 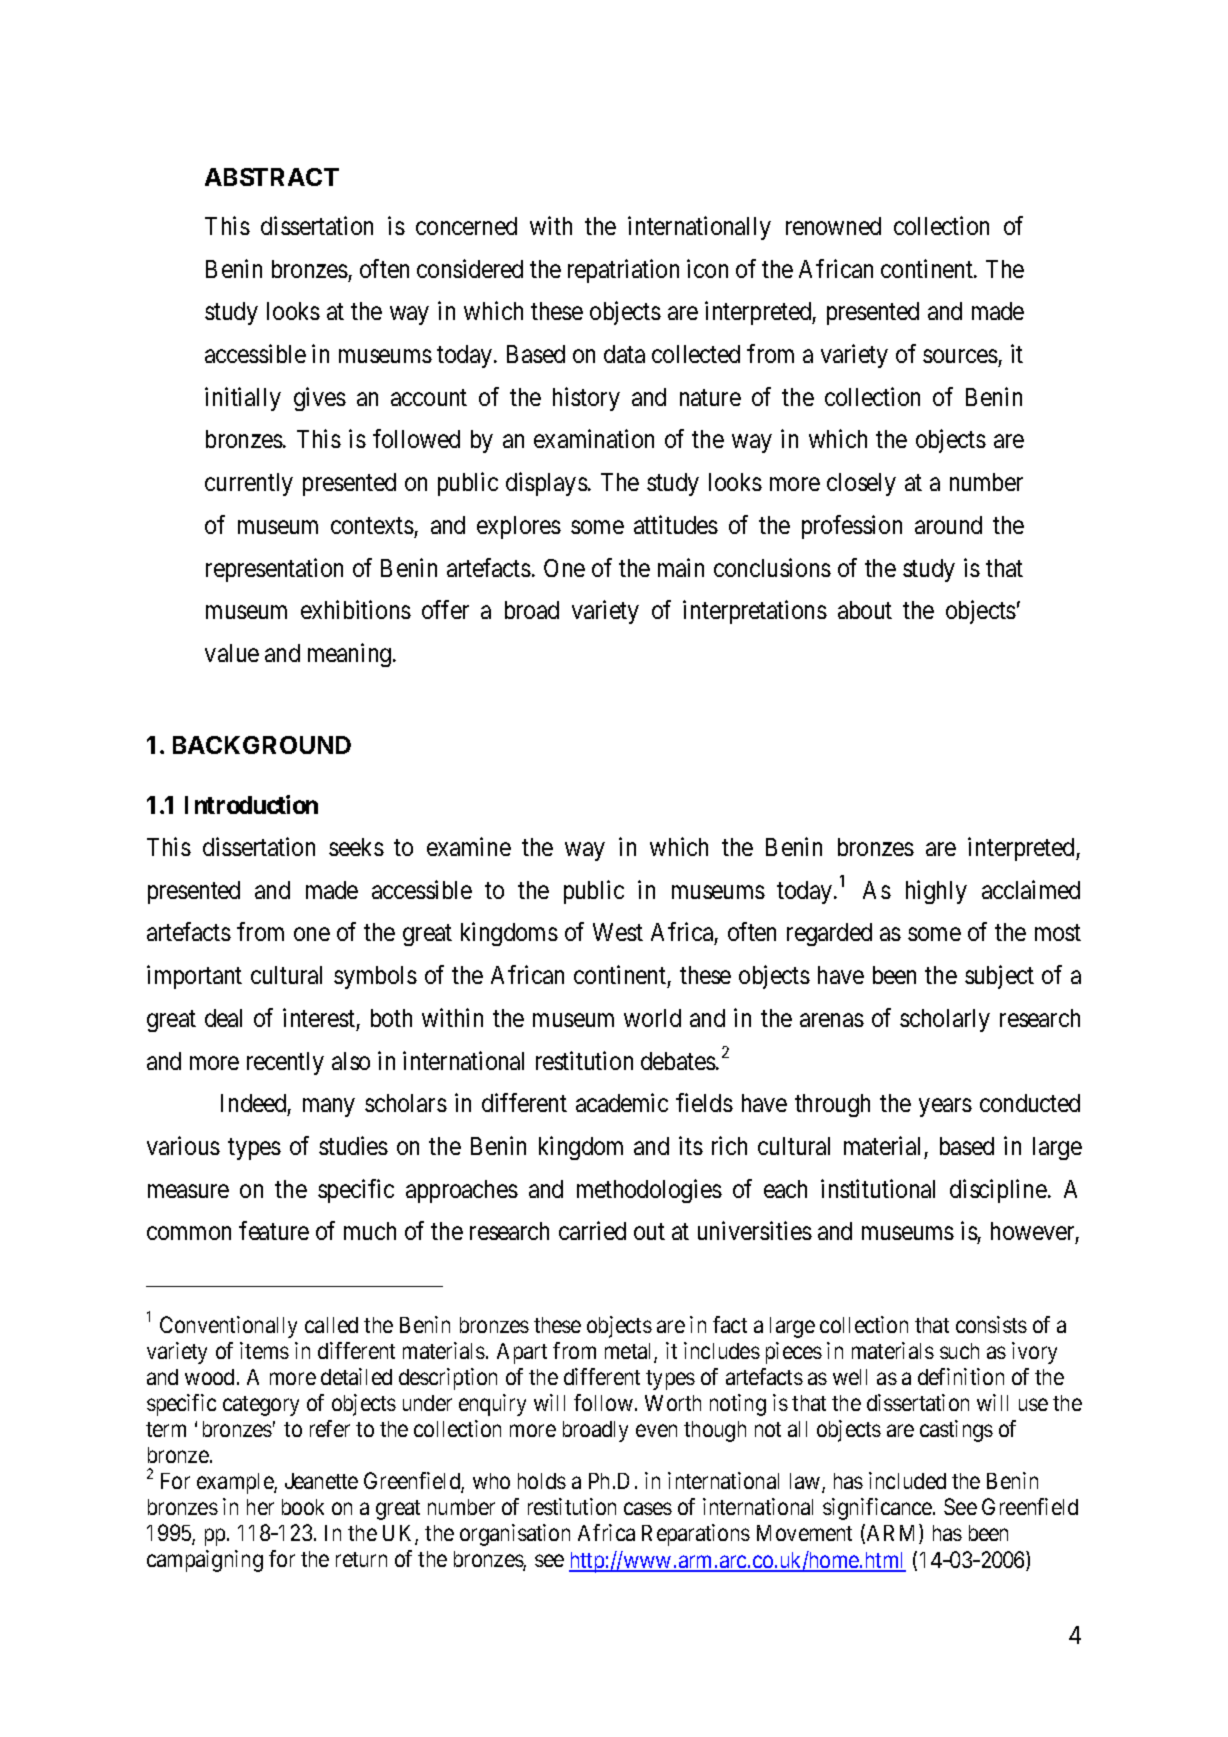 What do you see at coordinates (274, 1230) in the screenshot?
I see `feature` at bounding box center [274, 1230].
